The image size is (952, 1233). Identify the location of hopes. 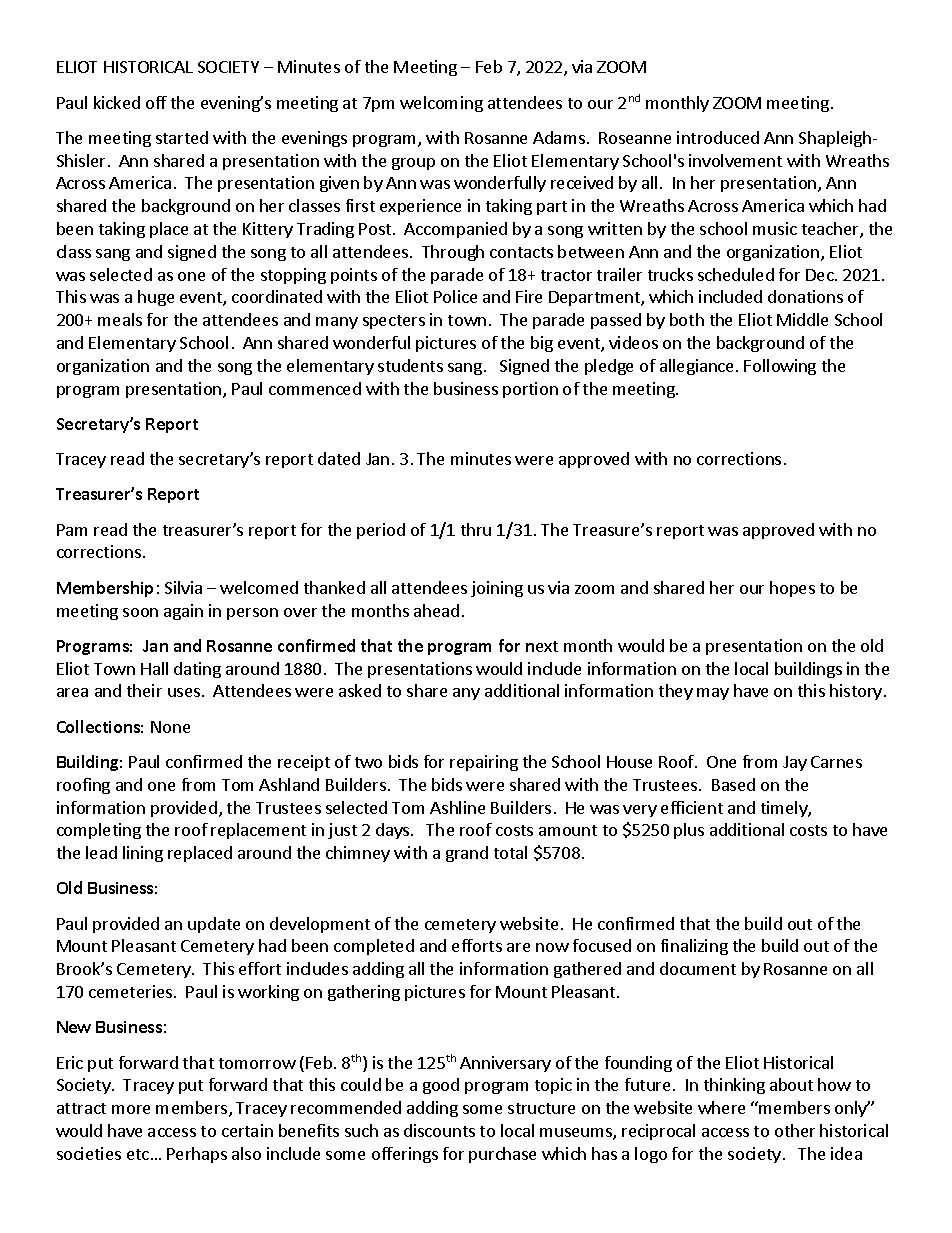
(792, 589).
